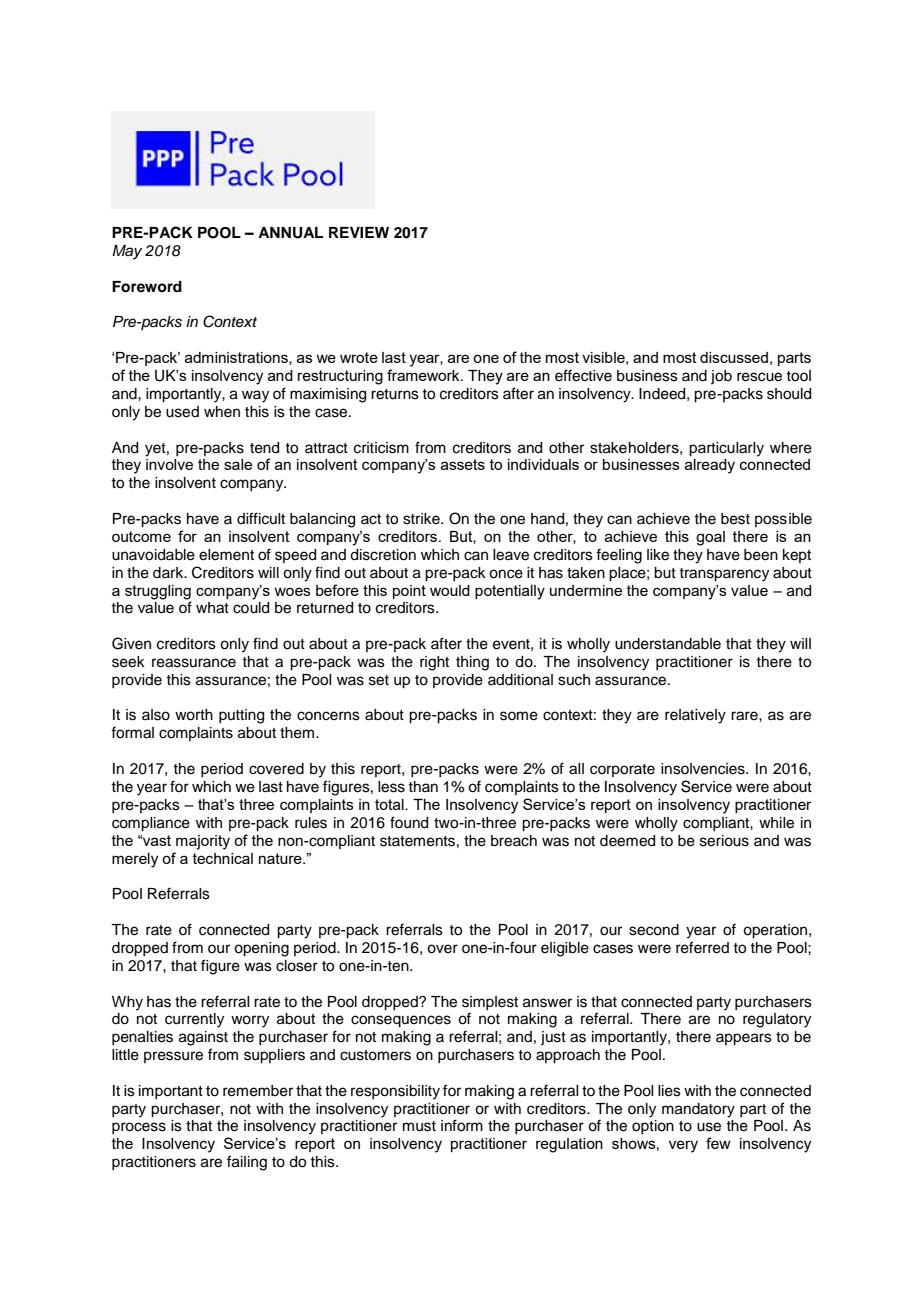 This screenshot has height=1308, width=924. Describe the element at coordinates (472, 663) in the screenshot. I see `thing` at that location.
